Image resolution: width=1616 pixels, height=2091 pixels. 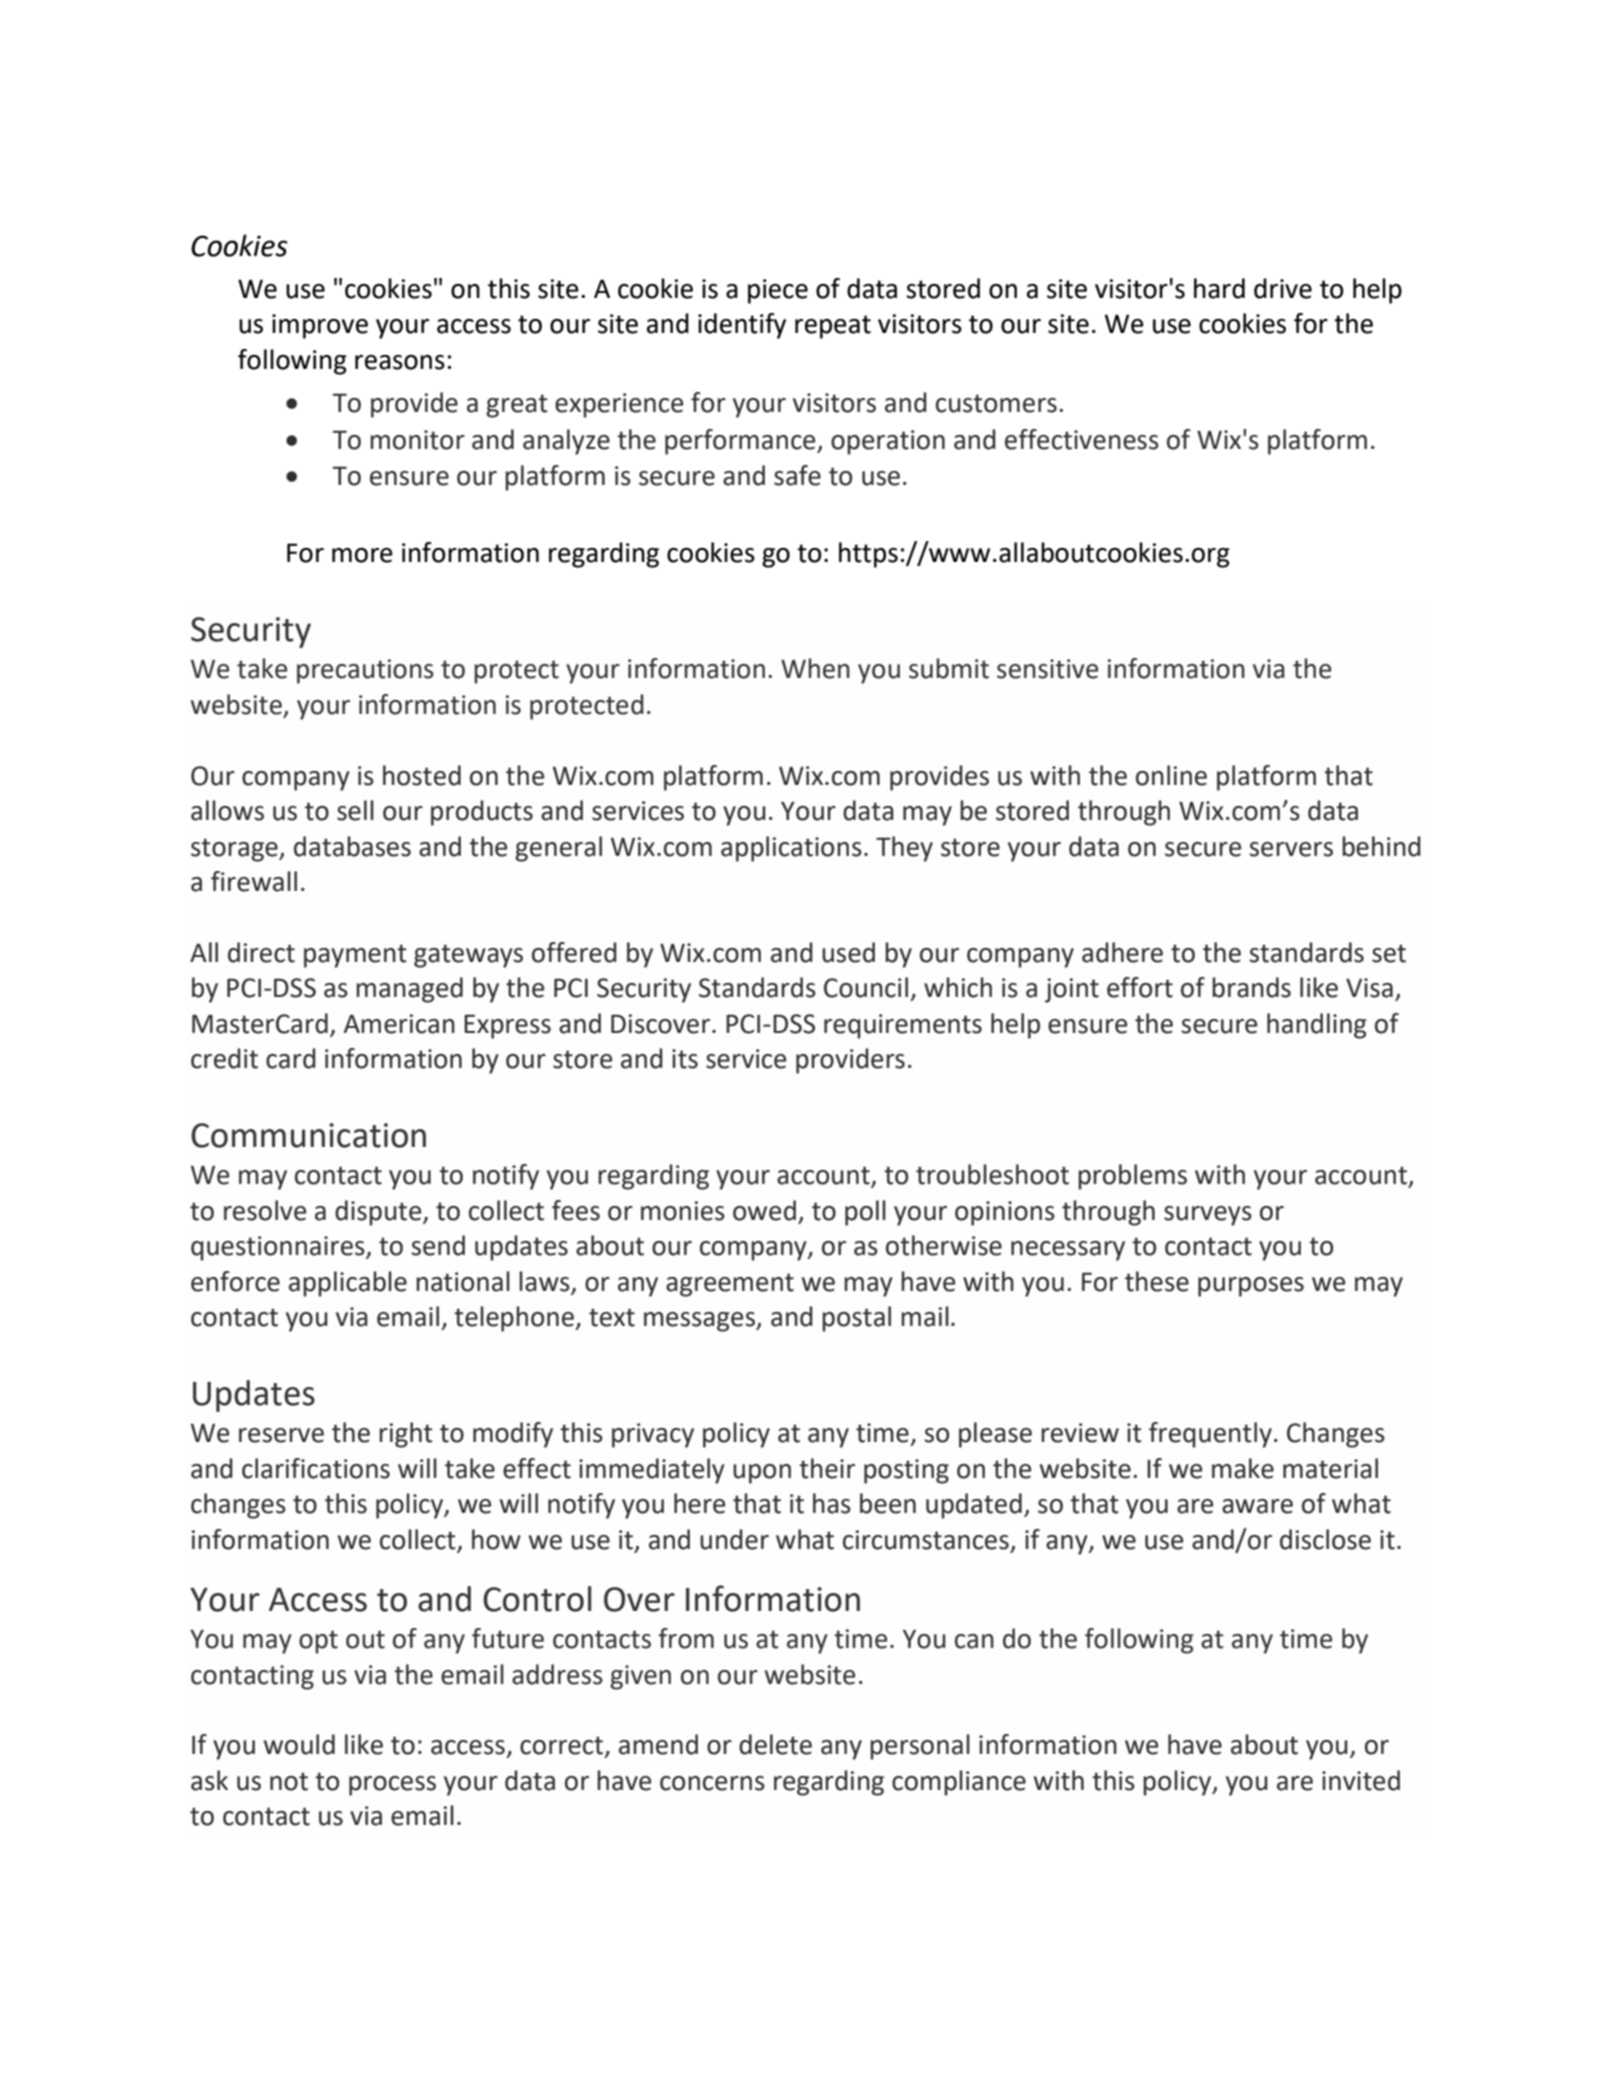 What do you see at coordinates (299, 1744) in the document?
I see `would` at bounding box center [299, 1744].
